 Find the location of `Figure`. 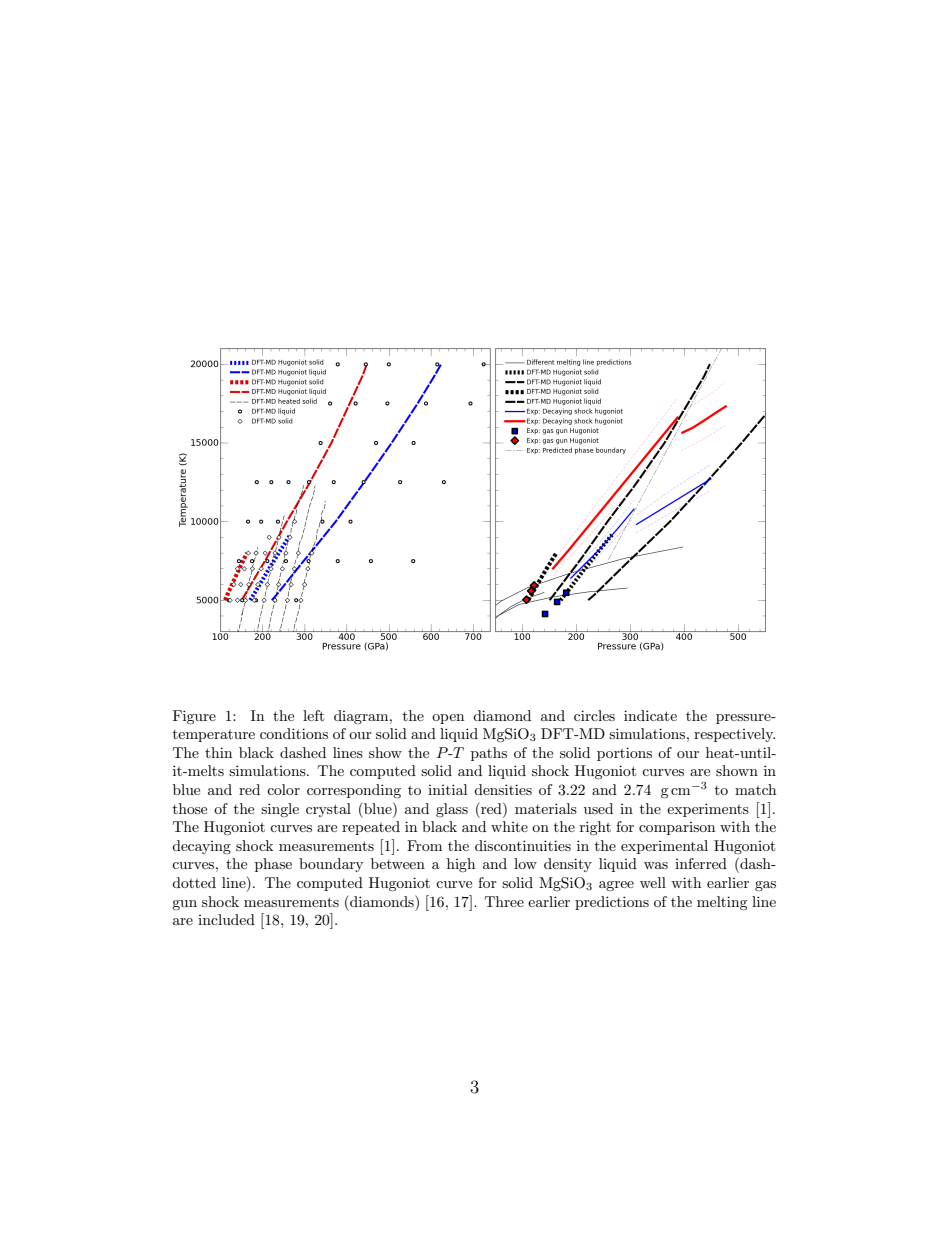

Figure is located at coordinates (194, 717).
